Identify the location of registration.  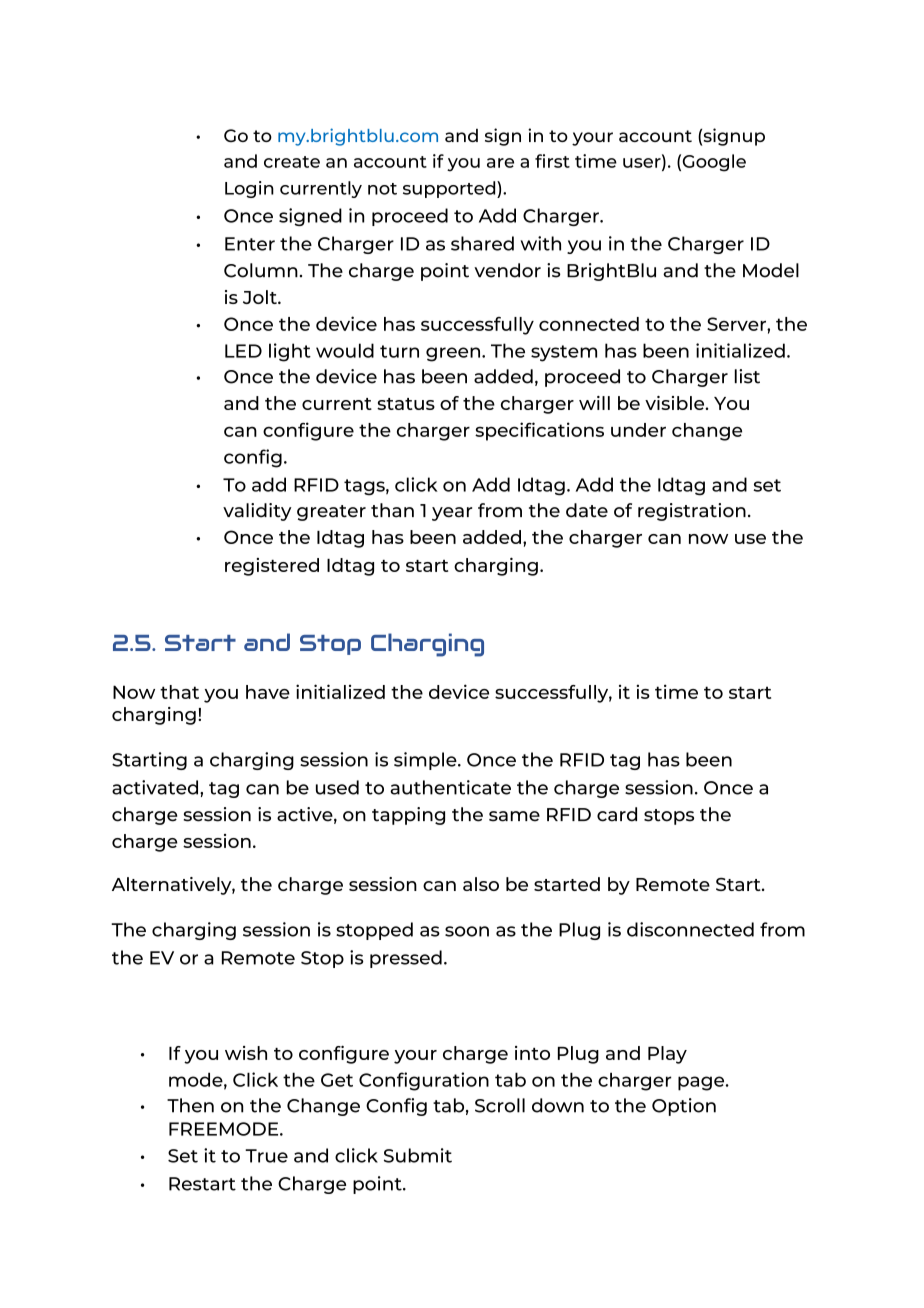
(692, 512).
